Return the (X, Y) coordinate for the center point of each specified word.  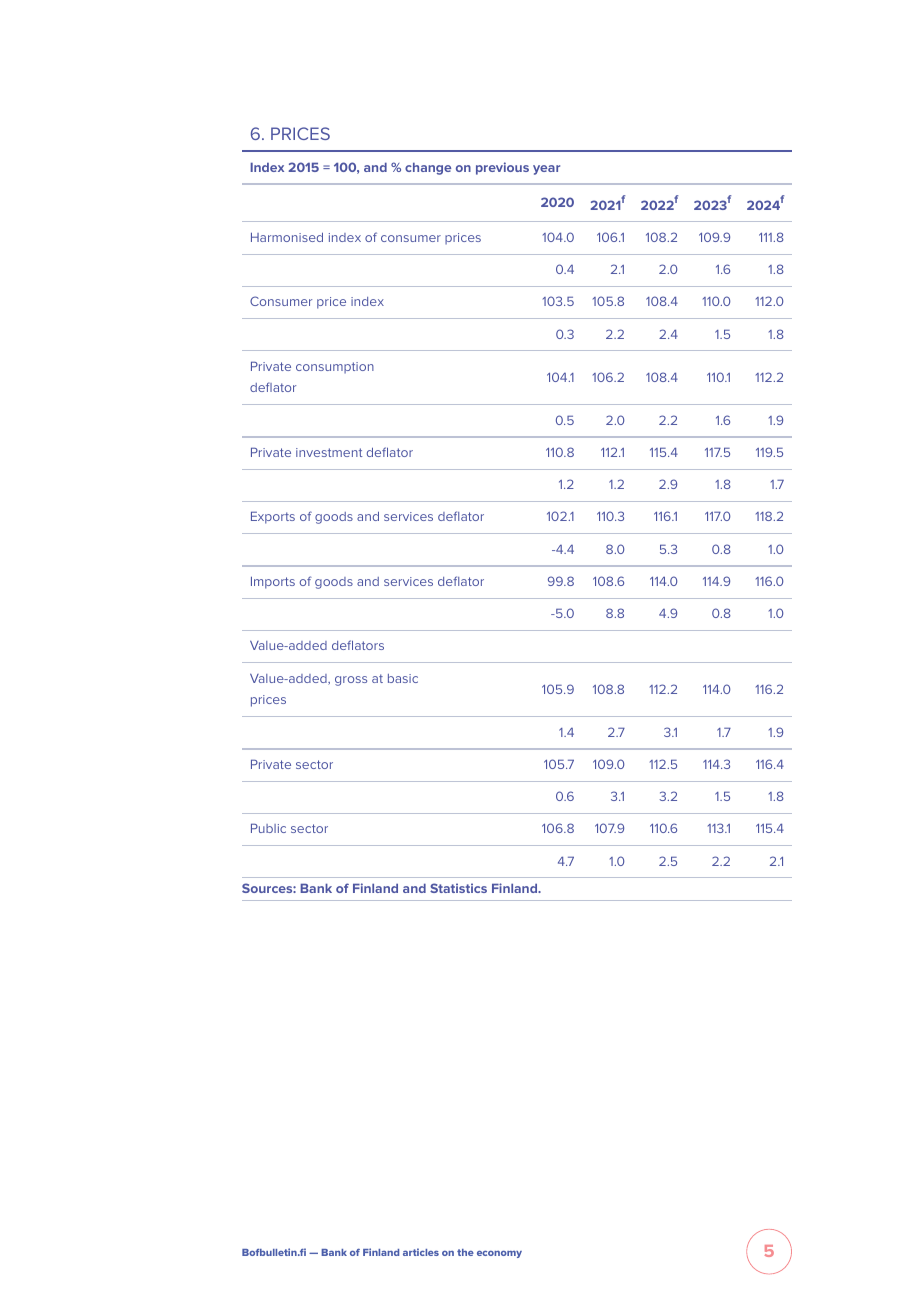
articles (421, 1252)
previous (502, 168)
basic (403, 678)
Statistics (458, 888)
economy (499, 1254)
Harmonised (287, 237)
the (465, 1252)
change (428, 168)
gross (351, 681)
